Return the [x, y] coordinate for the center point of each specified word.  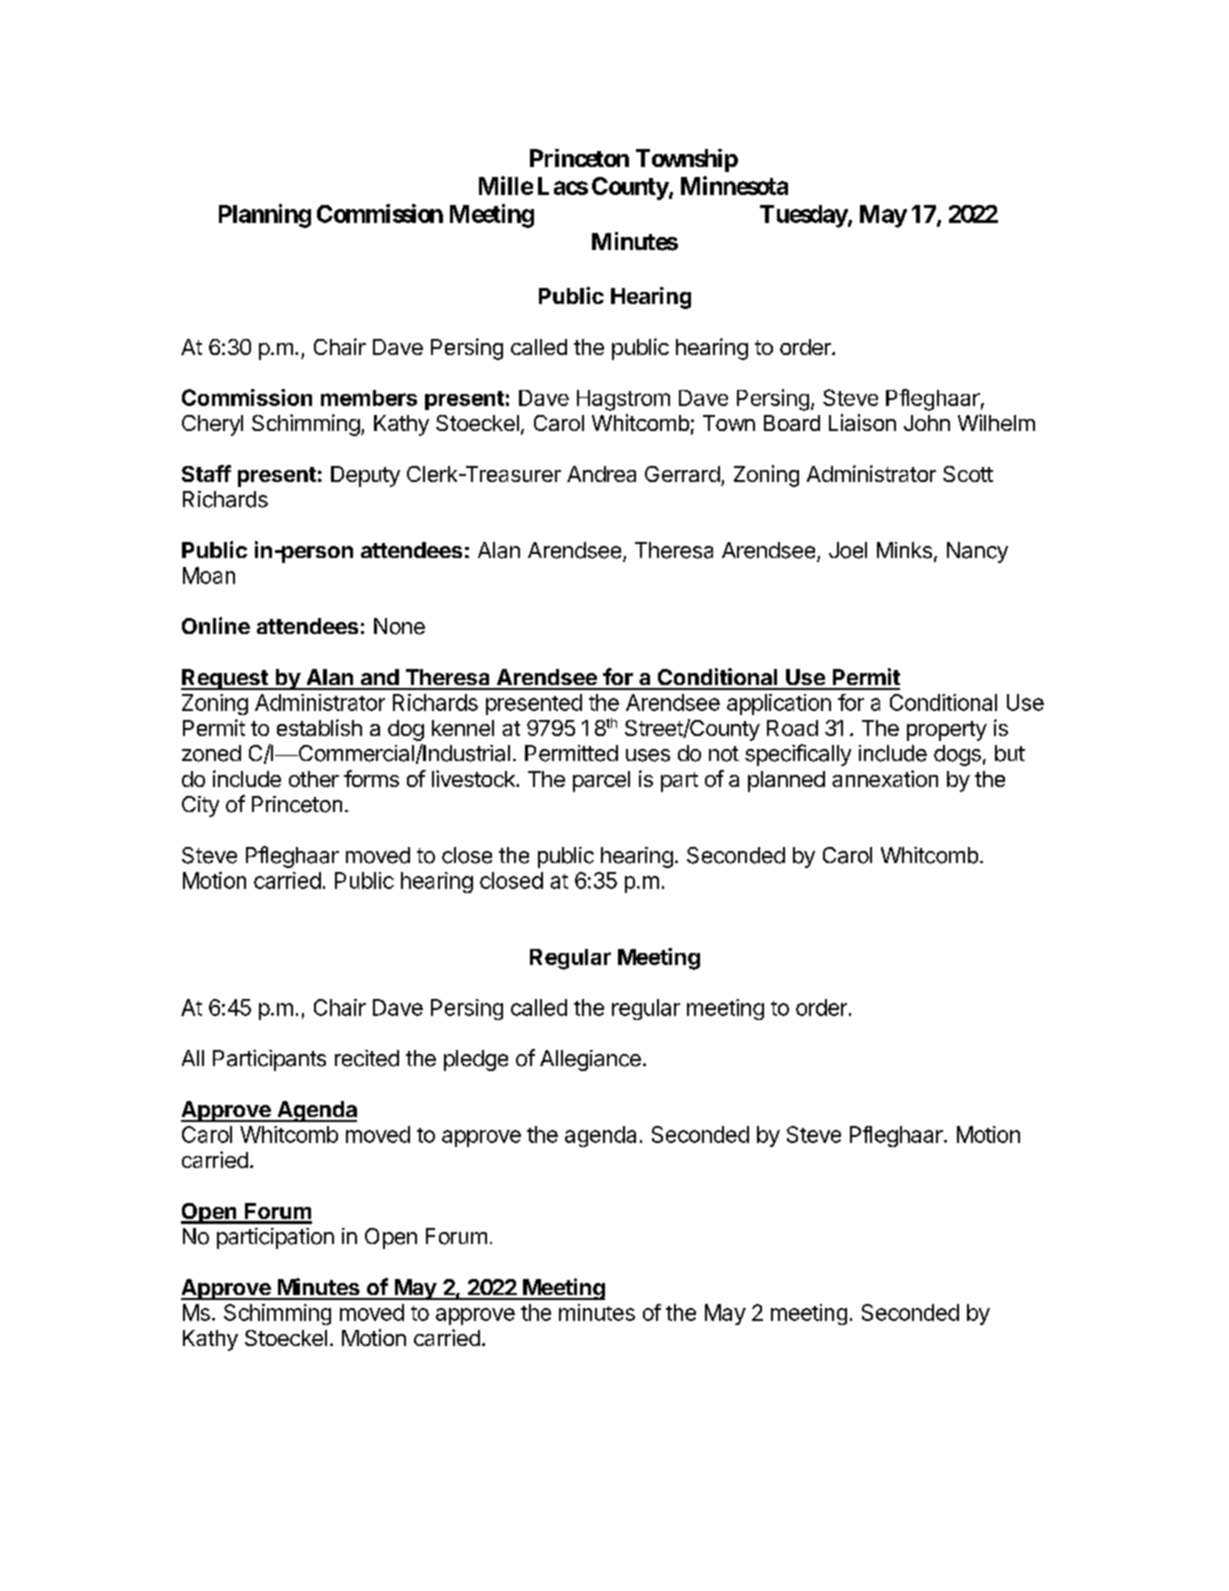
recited [367, 1058]
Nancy [977, 552]
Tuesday [804, 216]
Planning [265, 216]
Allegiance [590, 1060]
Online [216, 625]
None [399, 626]
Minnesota [734, 185]
